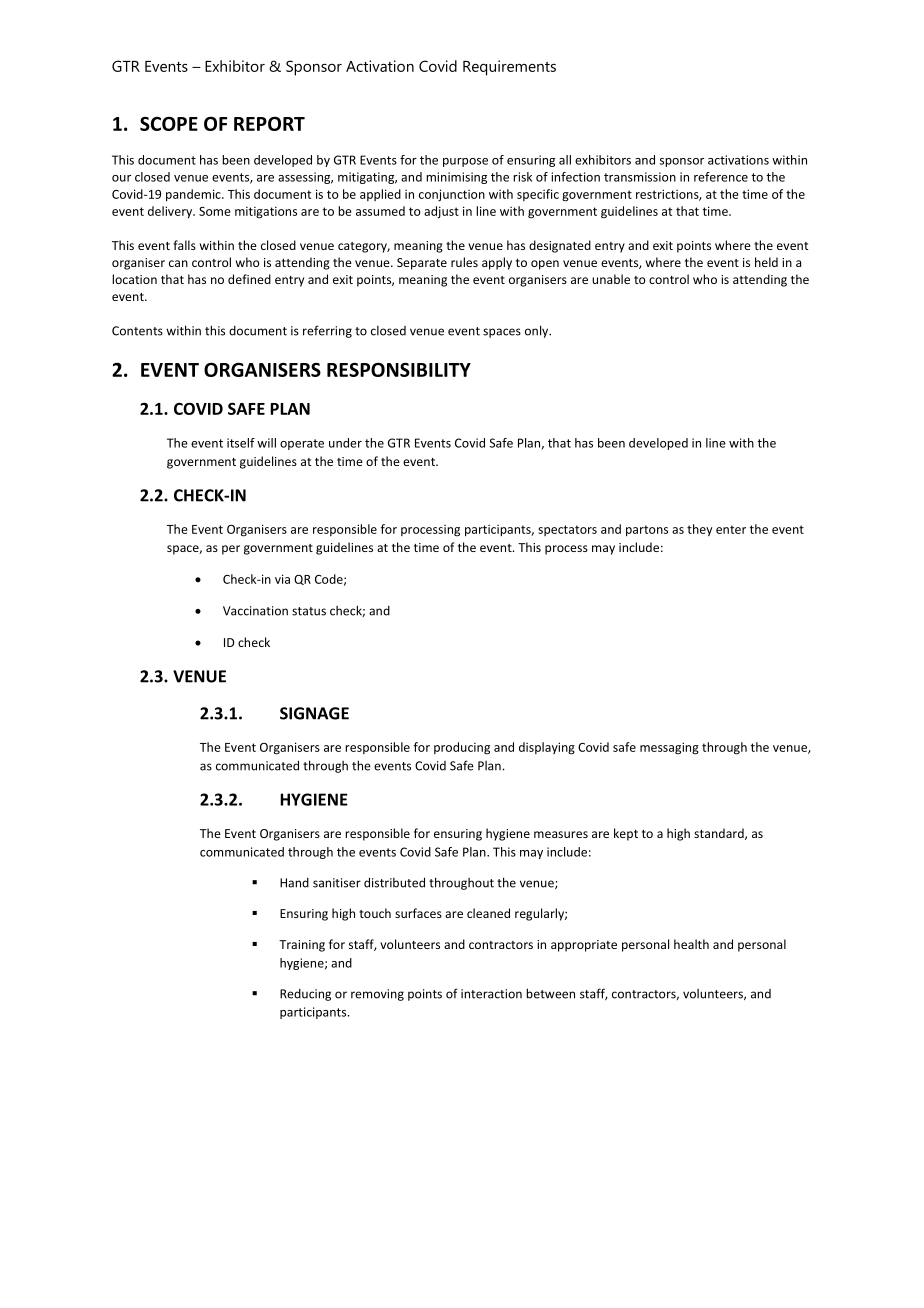 The height and width of the screenshot is (1308, 924). I want to click on SCOPE, so click(169, 124).
